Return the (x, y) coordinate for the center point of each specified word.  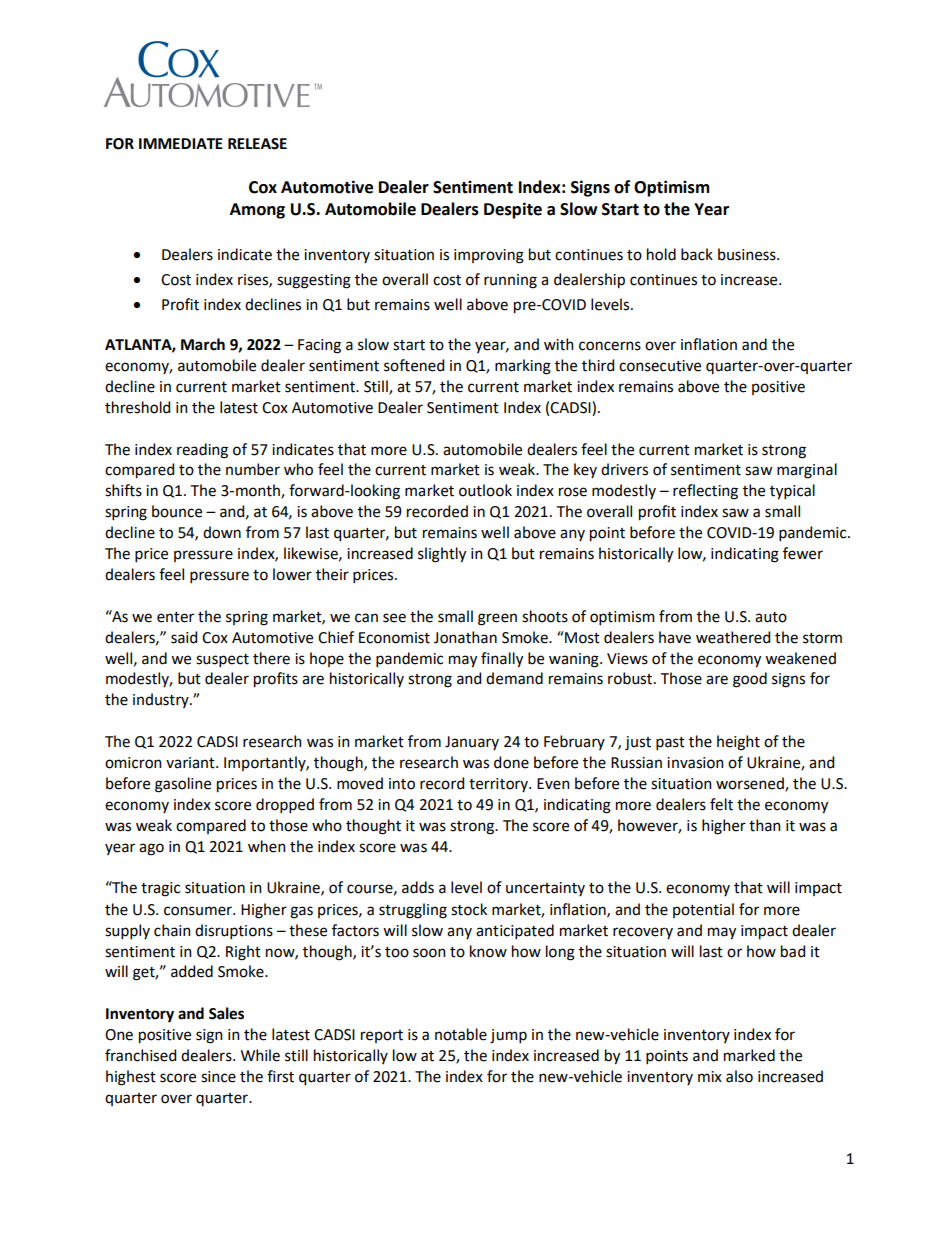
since (218, 1077)
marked (749, 1055)
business (748, 254)
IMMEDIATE (181, 143)
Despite (513, 210)
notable (461, 1034)
